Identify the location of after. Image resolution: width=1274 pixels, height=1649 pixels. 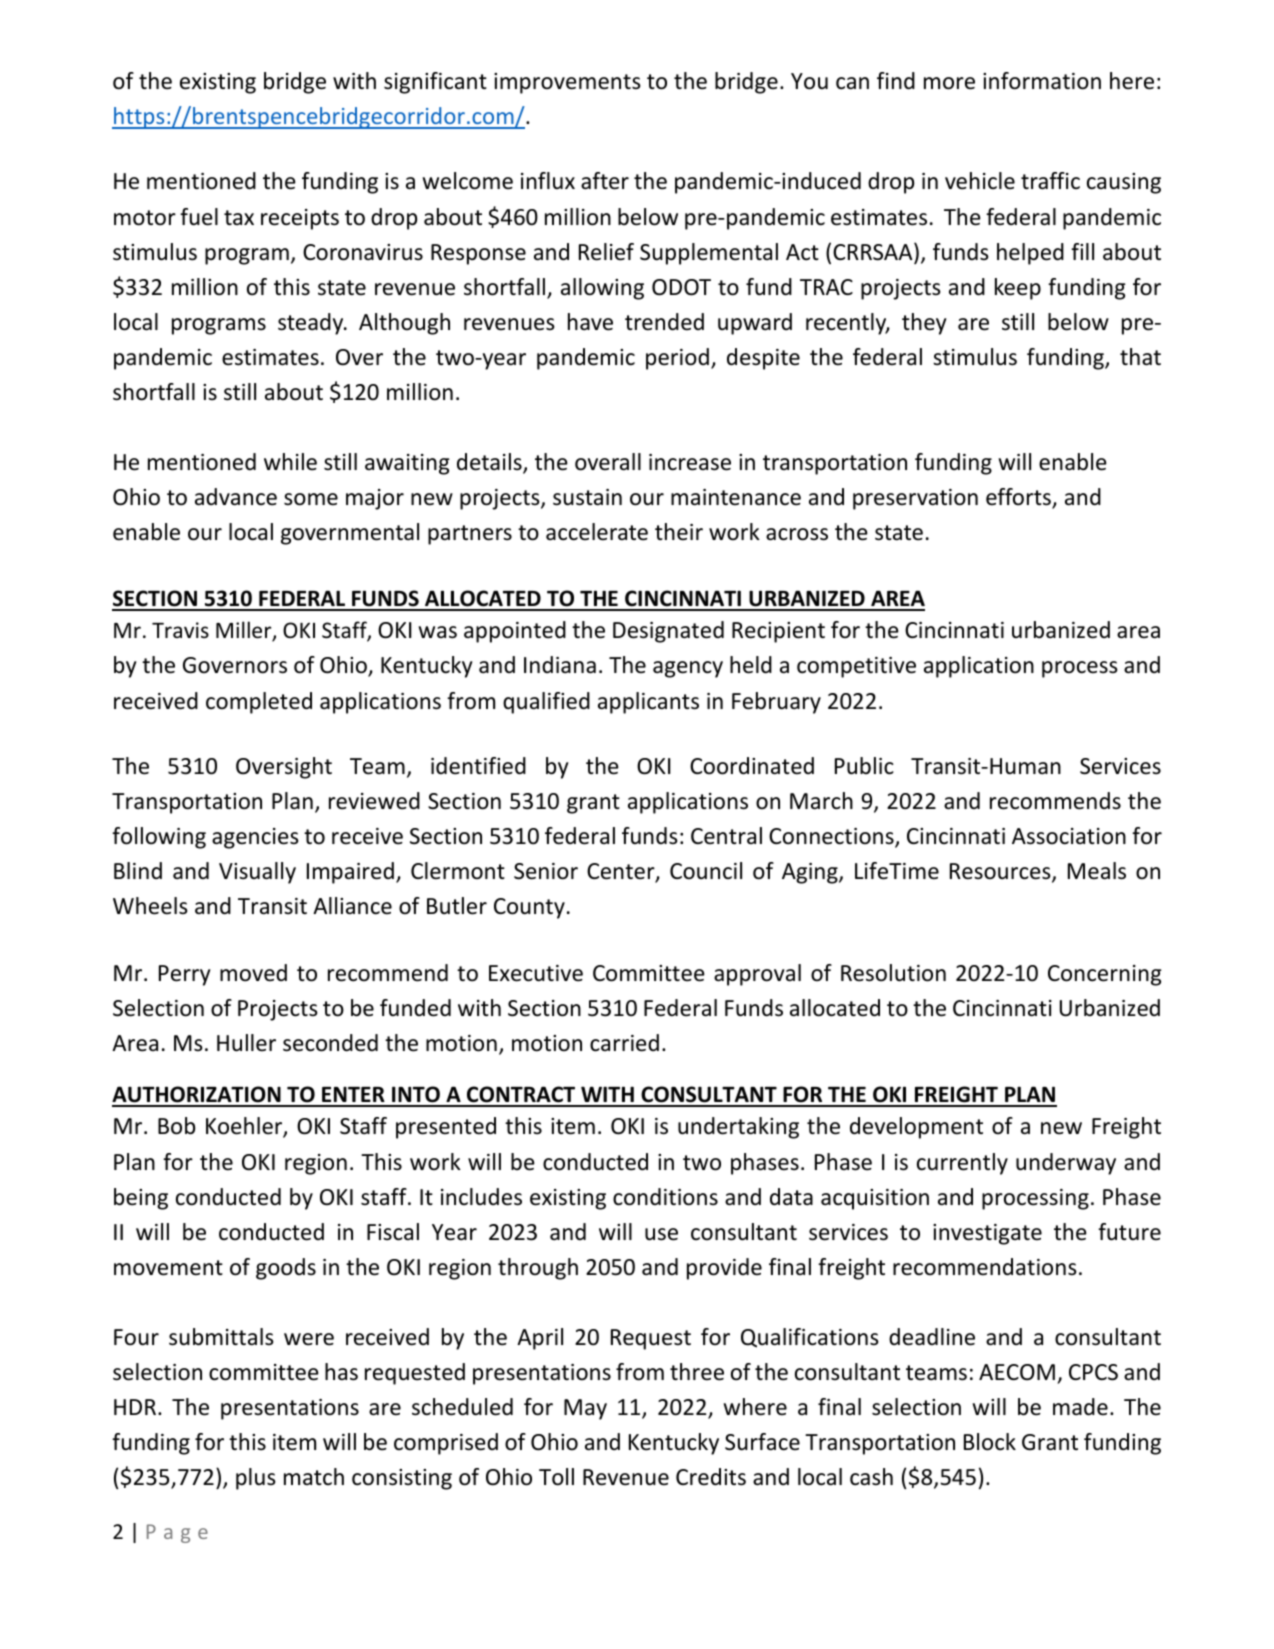
(605, 181).
